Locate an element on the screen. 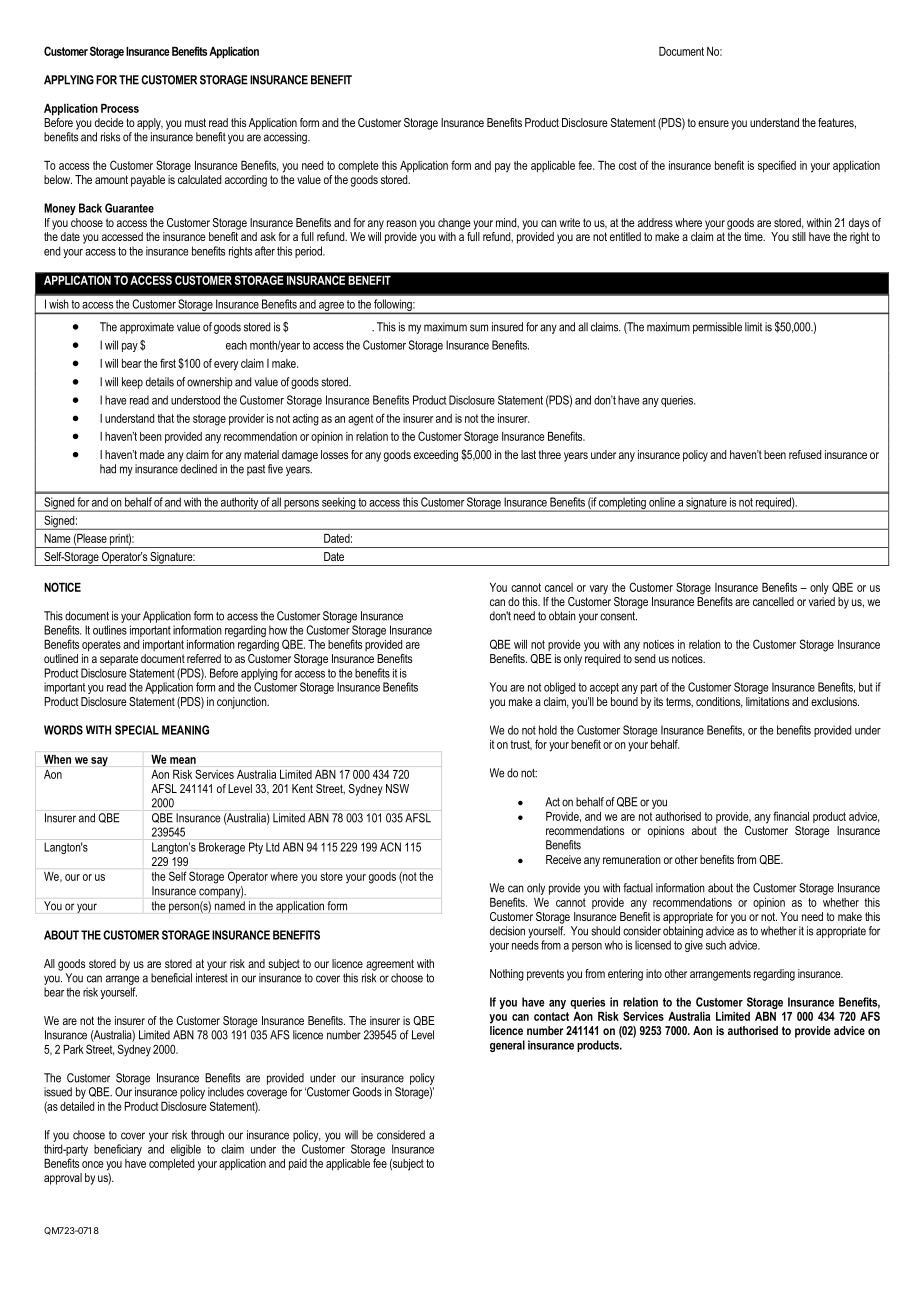 This screenshot has width=924, height=1308. eligible is located at coordinates (186, 1150).
